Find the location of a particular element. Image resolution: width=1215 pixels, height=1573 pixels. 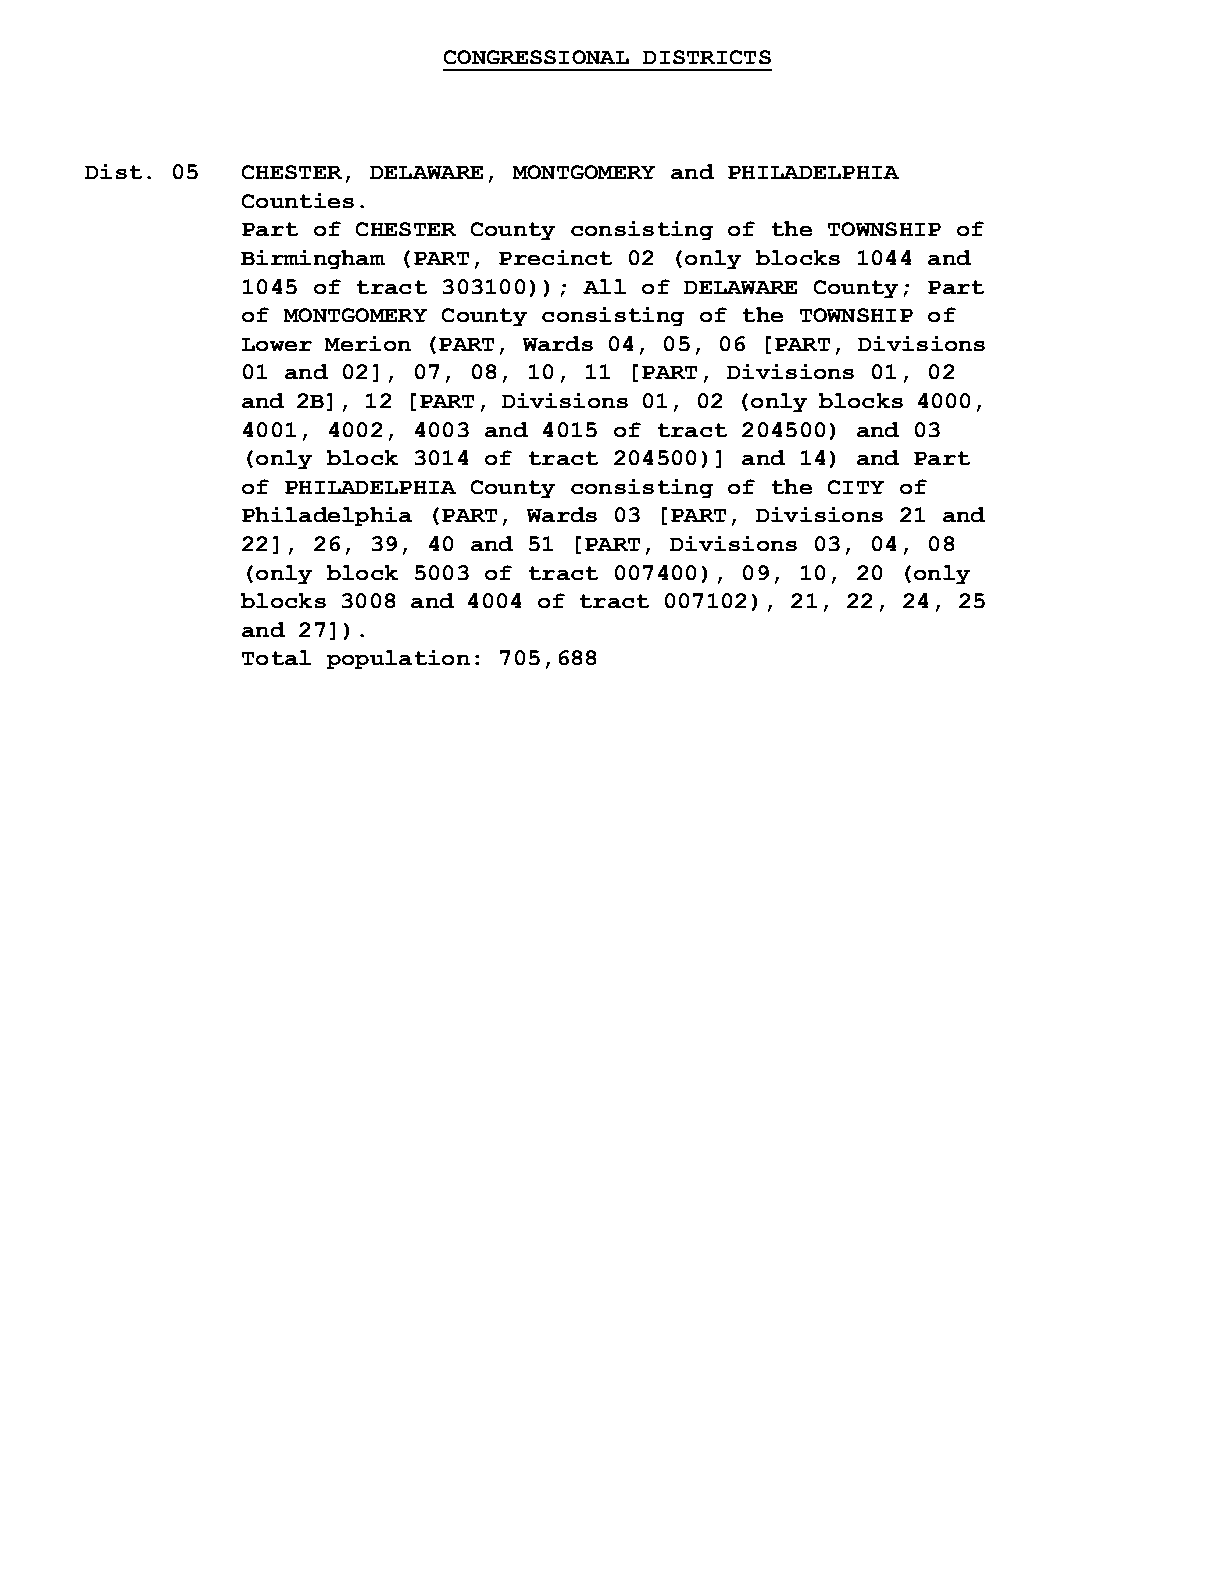

Precinct is located at coordinates (555, 257).
